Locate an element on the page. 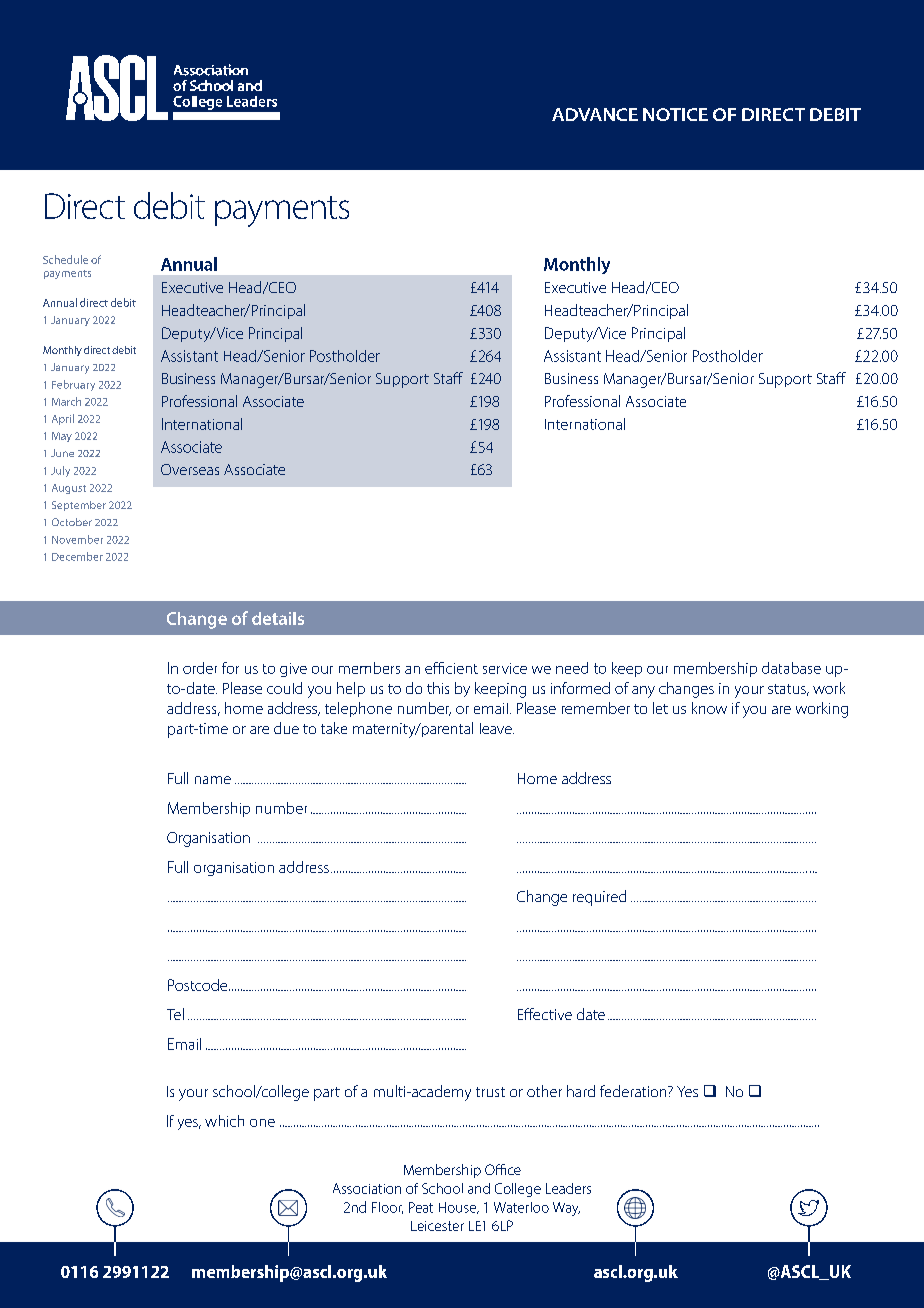  which is located at coordinates (224, 1121).
